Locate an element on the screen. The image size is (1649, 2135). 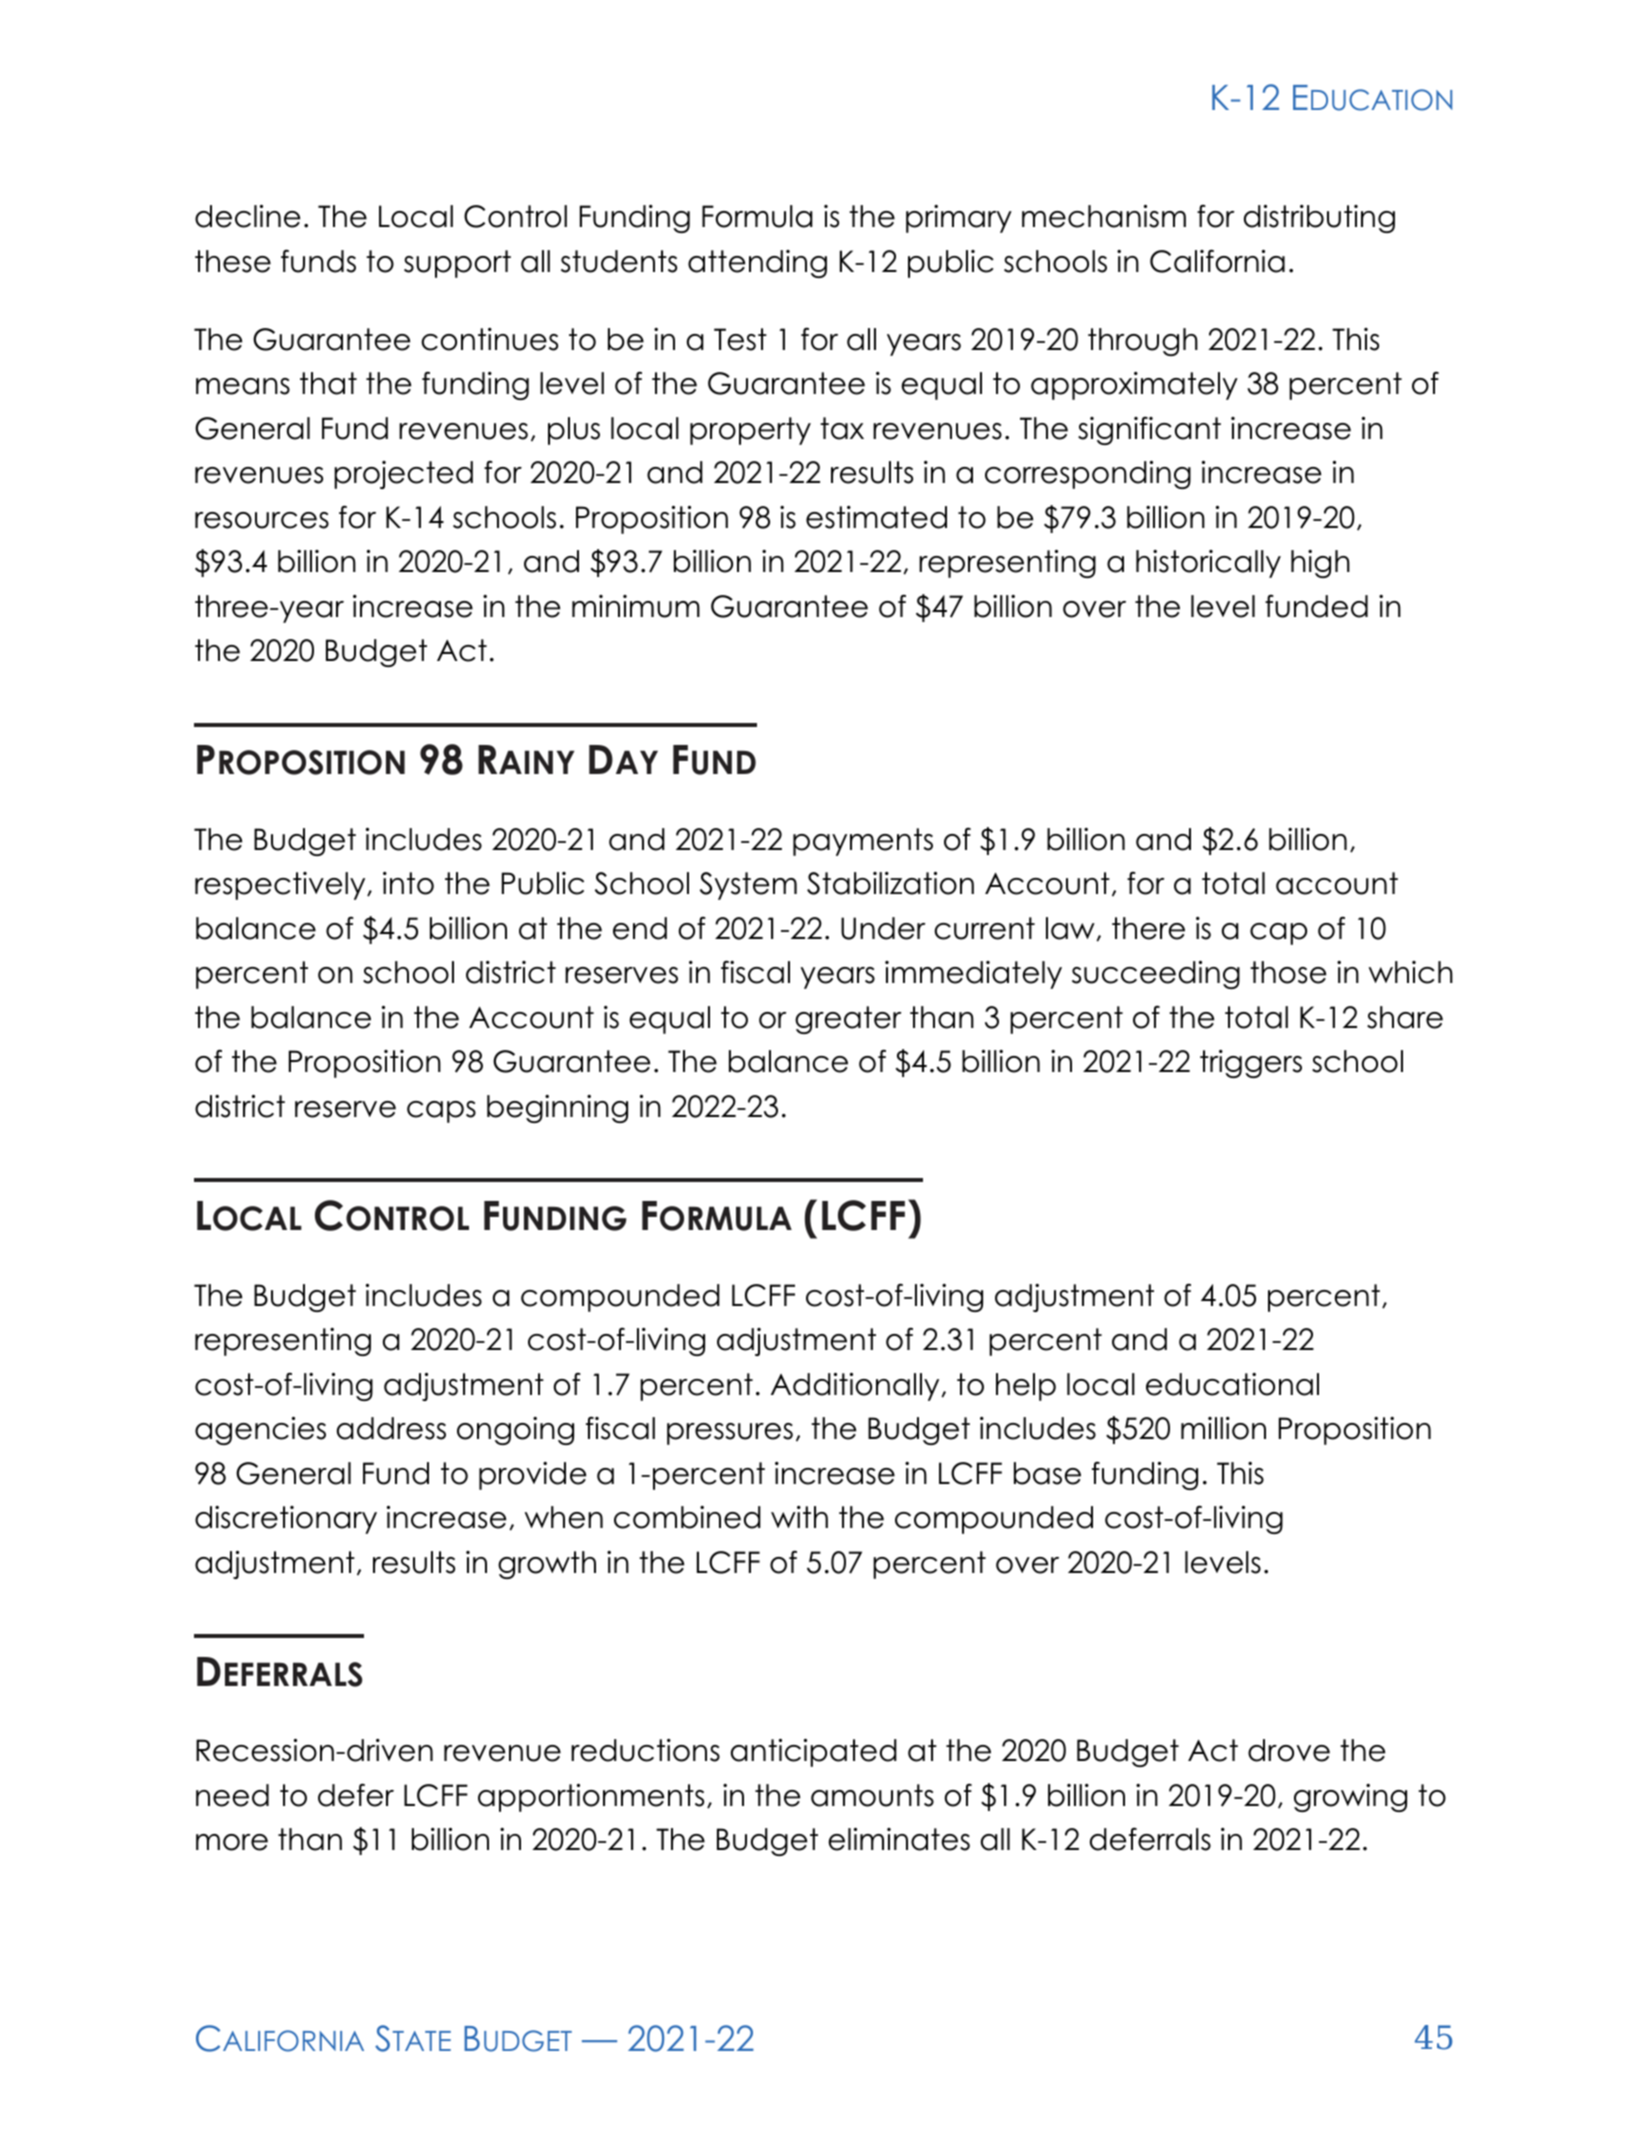
attending is located at coordinates (757, 264).
